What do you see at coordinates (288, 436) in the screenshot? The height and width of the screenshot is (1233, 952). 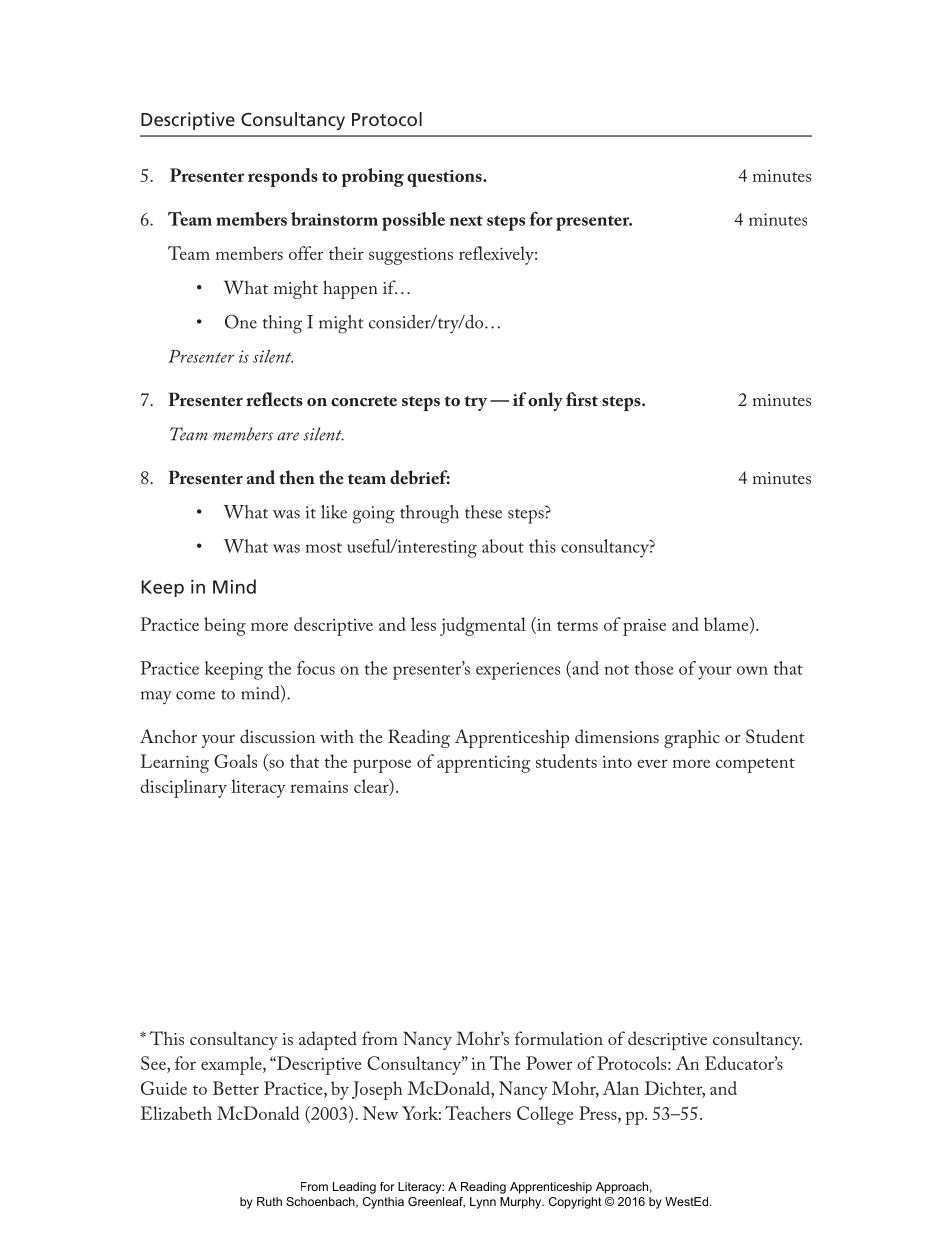 I see `are` at bounding box center [288, 436].
